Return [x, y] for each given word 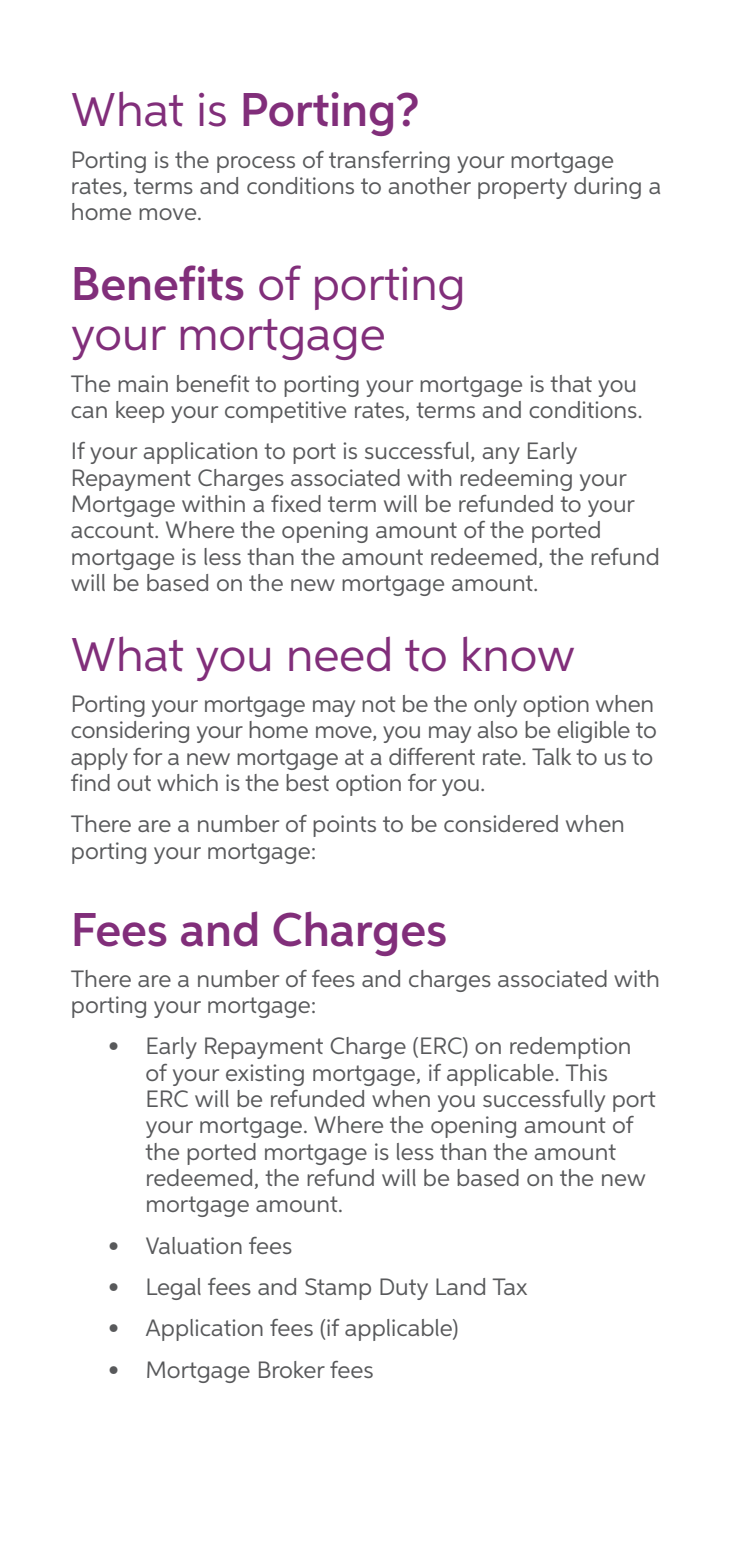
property [522, 188]
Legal [174, 1289]
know [518, 654]
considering [130, 732]
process [256, 164]
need [339, 654]
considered [501, 823]
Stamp [338, 1289]
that [571, 383]
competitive [285, 412]
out [134, 783]
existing [265, 1075]
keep [140, 412]
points [344, 826]
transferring [389, 162]
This [586, 1072]
